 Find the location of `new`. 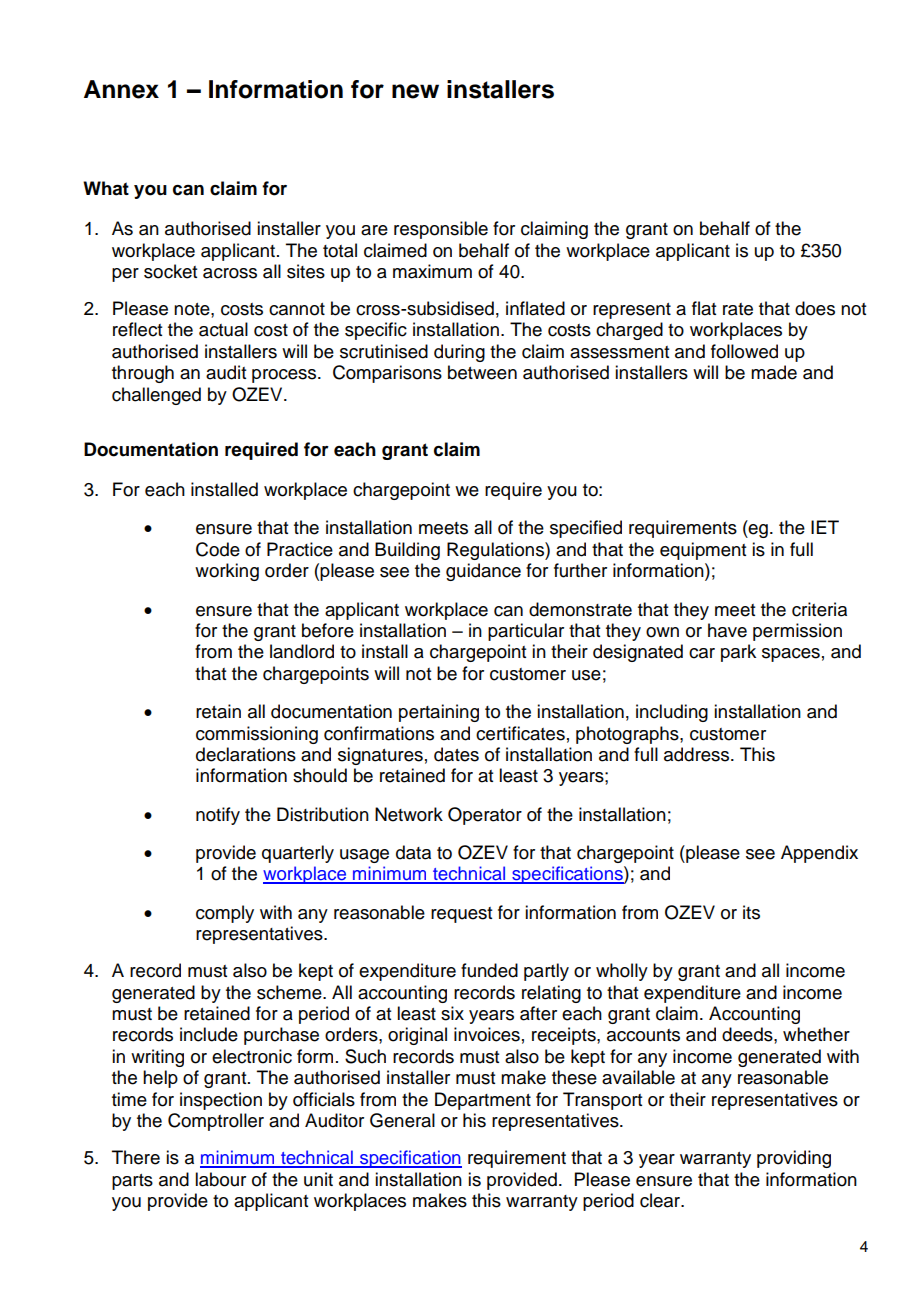

new is located at coordinates (415, 91).
